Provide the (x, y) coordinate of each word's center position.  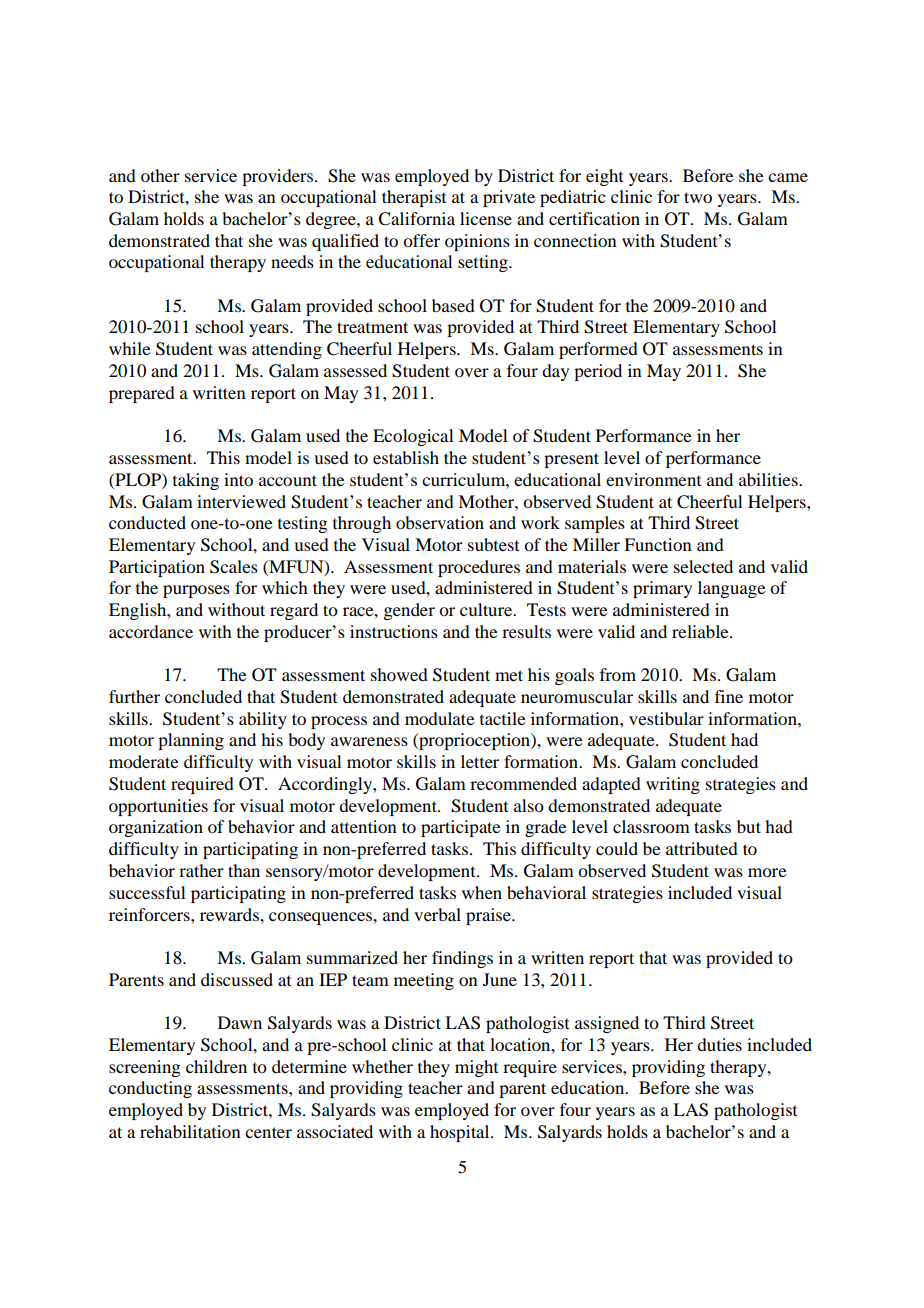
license (486, 218)
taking (196, 481)
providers (279, 177)
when (482, 892)
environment (653, 479)
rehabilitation (190, 1131)
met (509, 675)
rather (201, 870)
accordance (151, 631)
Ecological (413, 437)
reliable (701, 631)
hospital (461, 1133)
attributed (702, 848)
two (698, 197)
